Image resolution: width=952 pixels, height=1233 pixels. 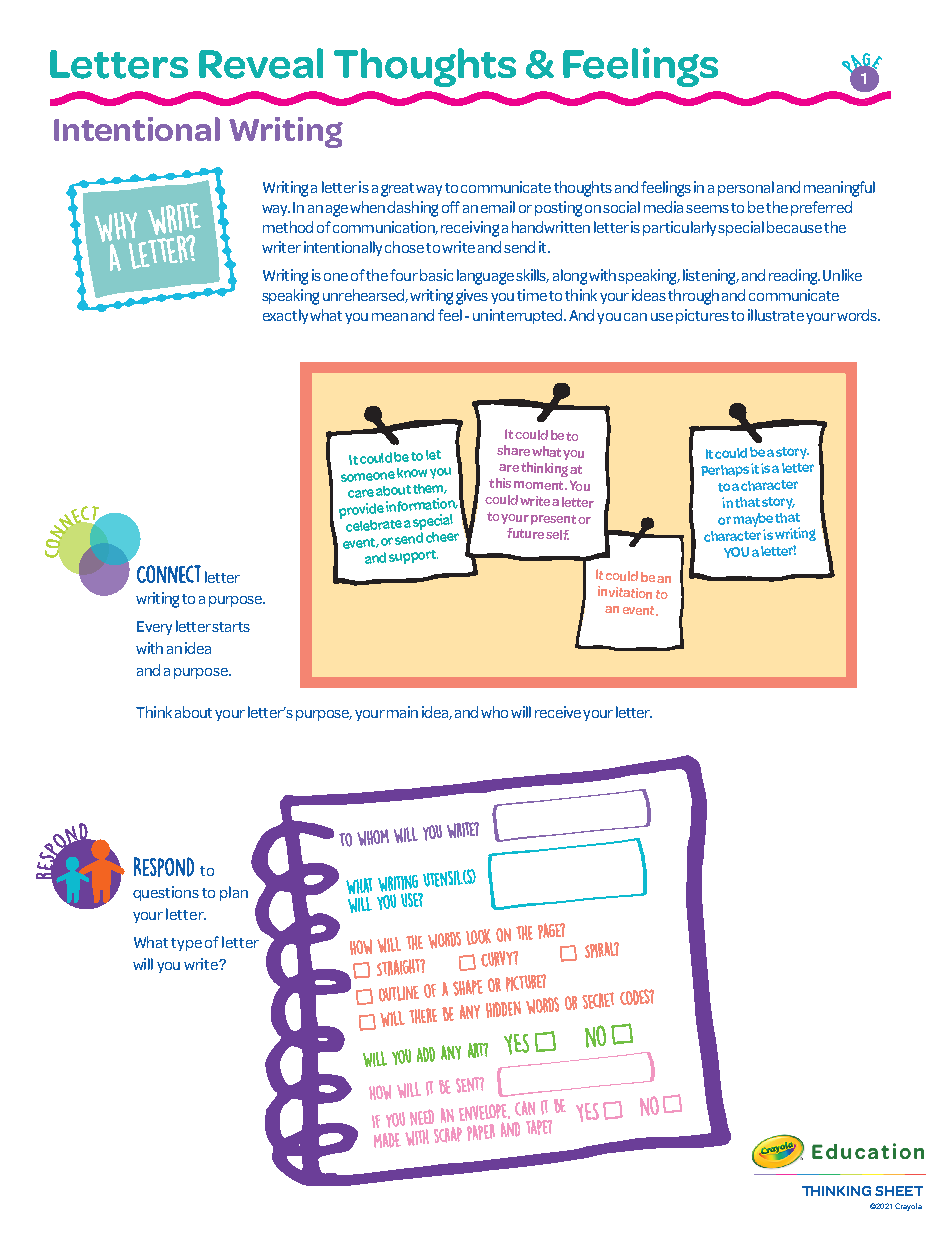 What do you see at coordinates (899, 1191) in the screenshot?
I see `SHEET` at bounding box center [899, 1191].
